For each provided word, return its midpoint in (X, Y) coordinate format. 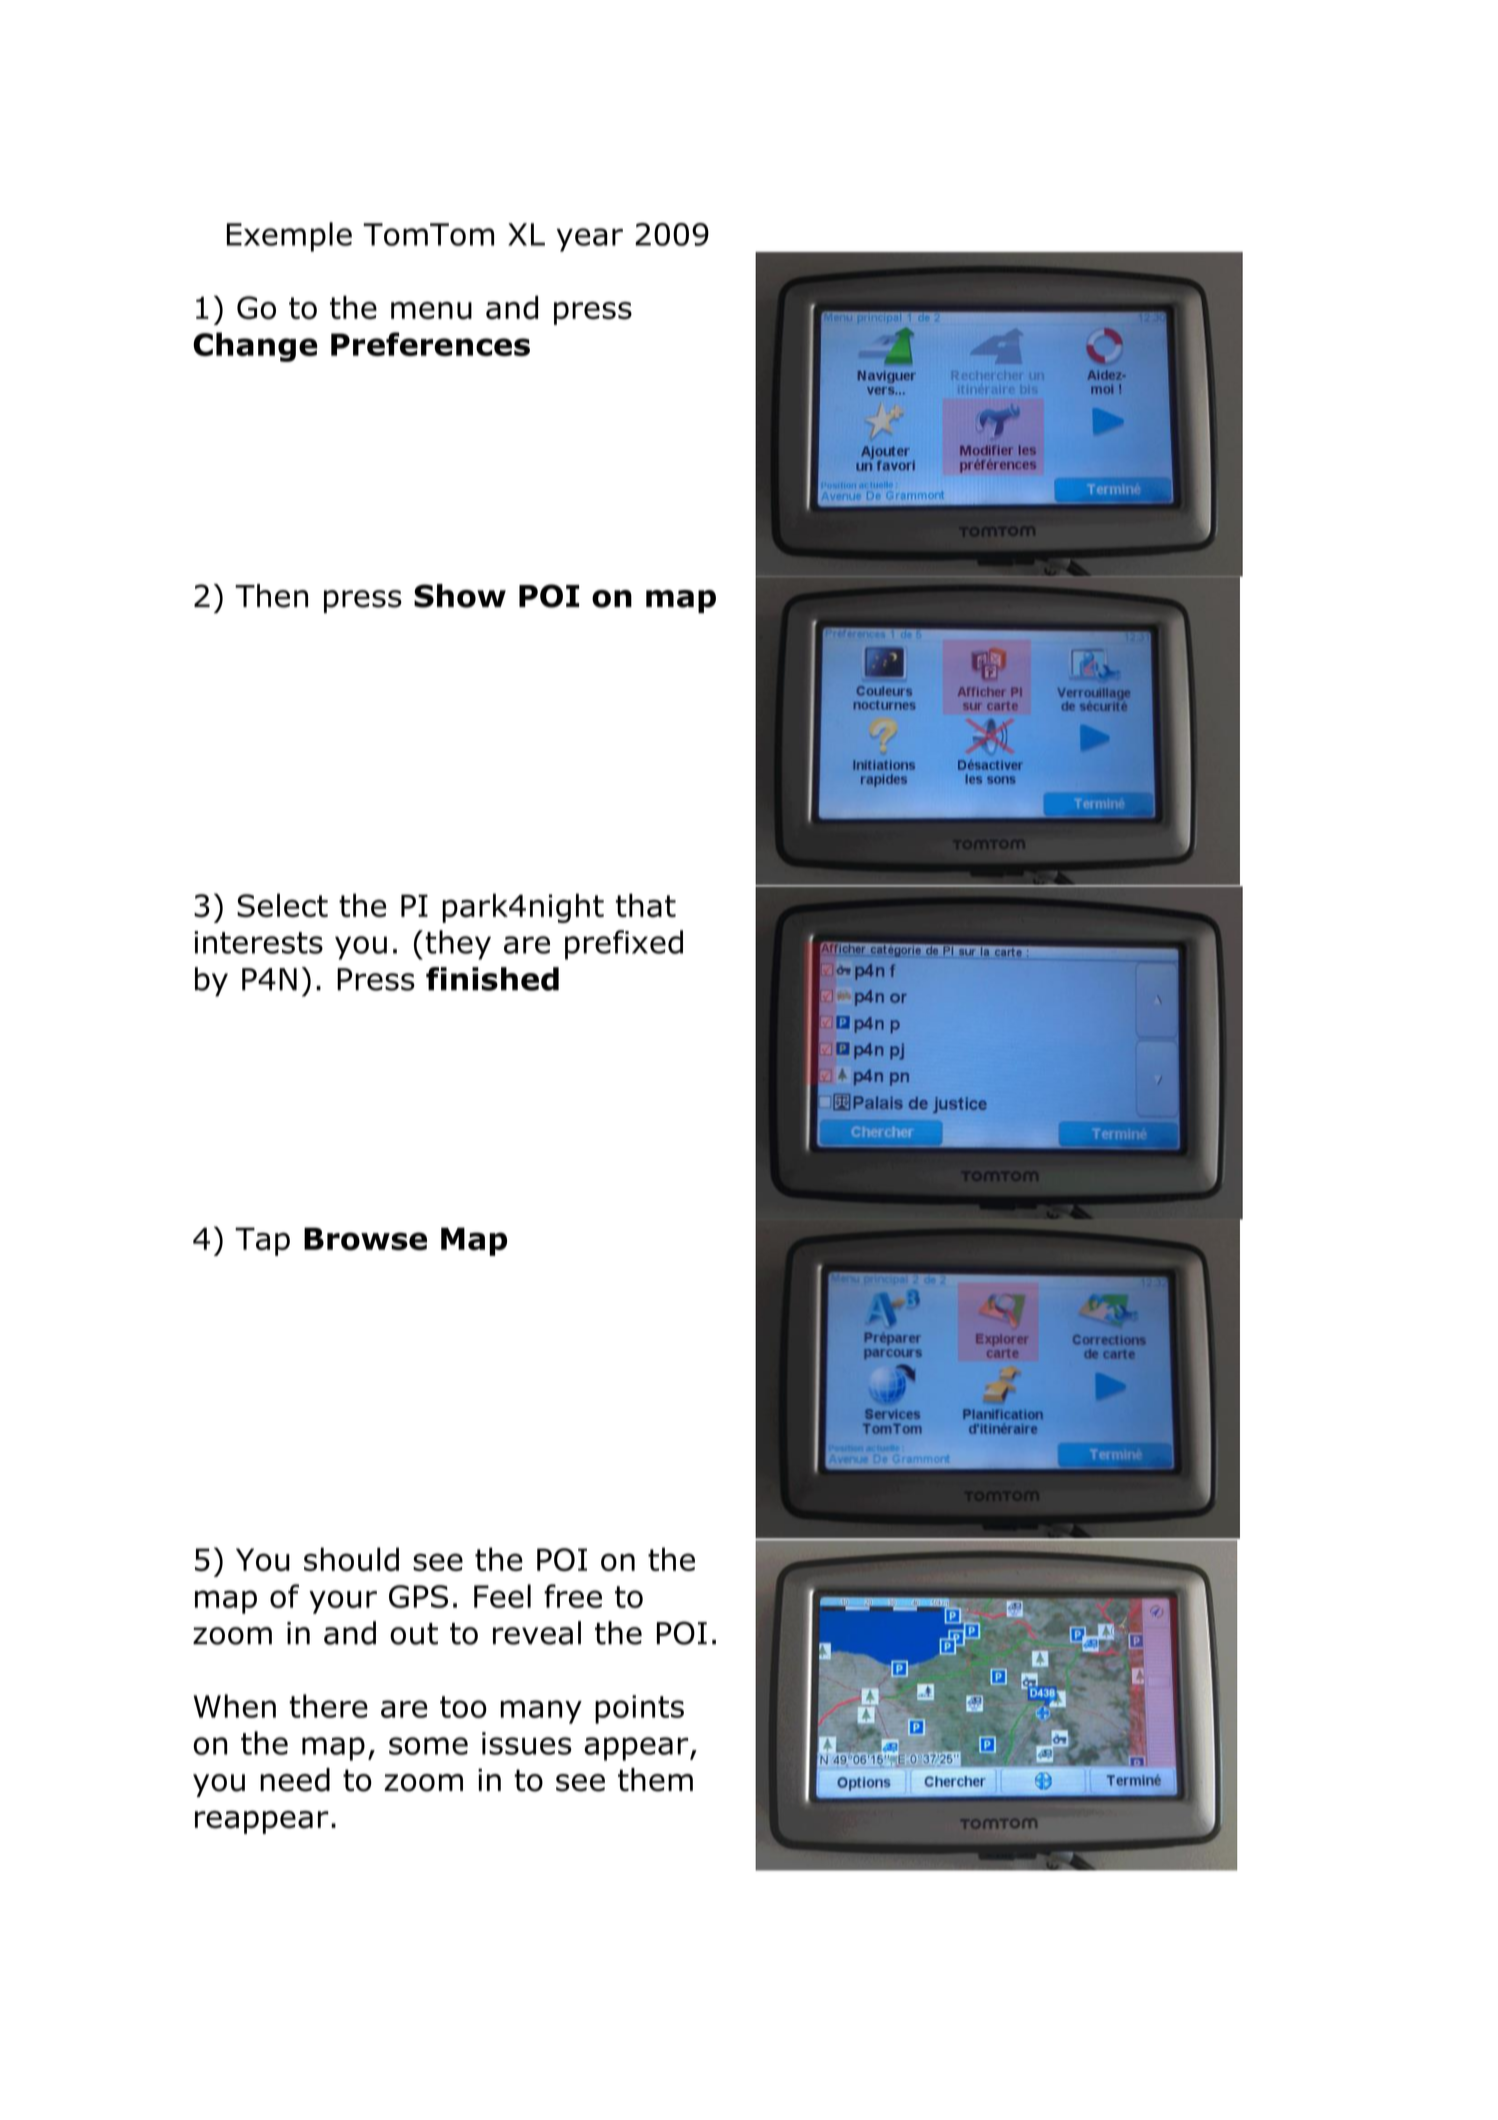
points (639, 1709)
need (295, 1780)
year (590, 240)
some (428, 1746)
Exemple (289, 237)
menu (431, 311)
